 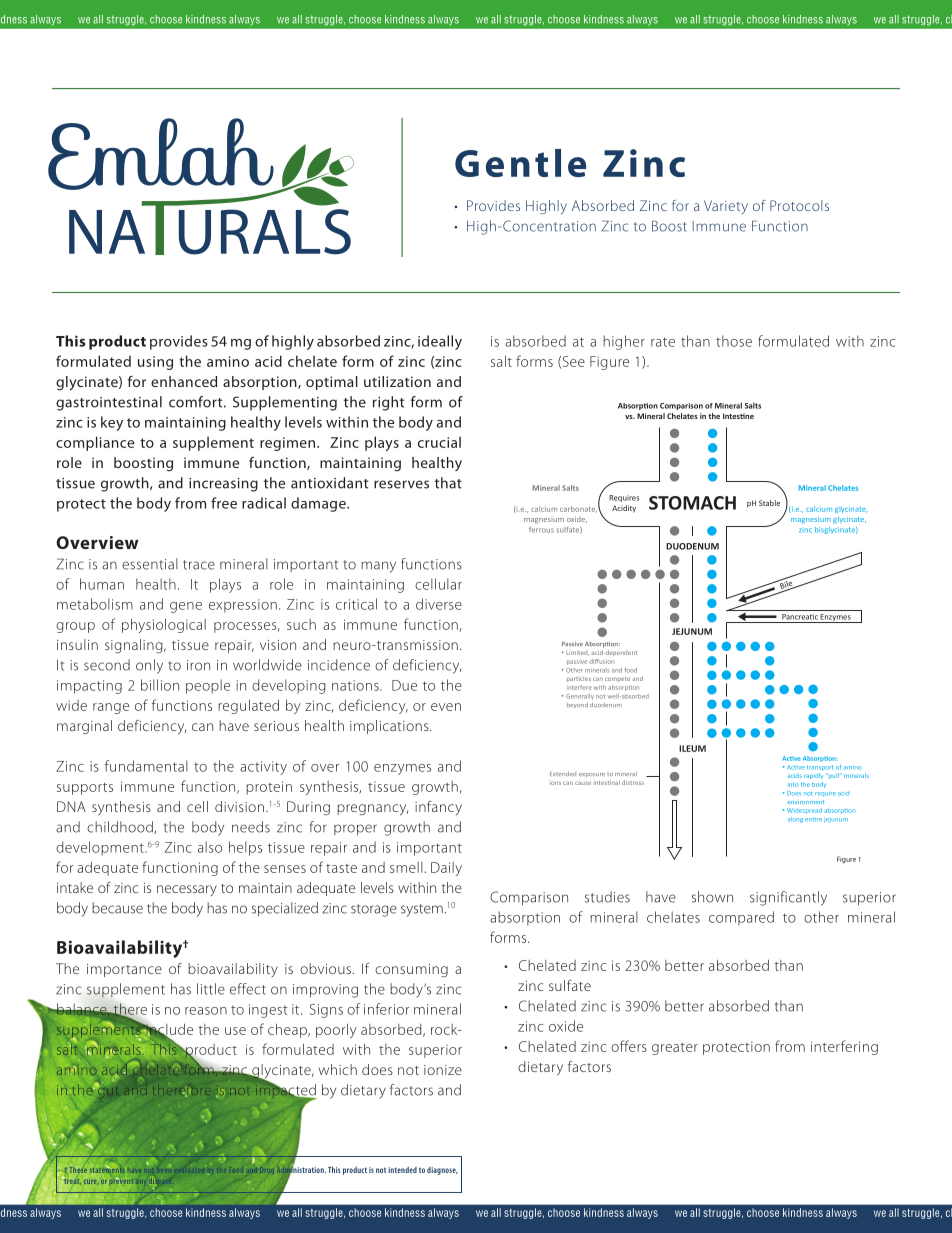 I want to click on free, so click(x=224, y=503).
